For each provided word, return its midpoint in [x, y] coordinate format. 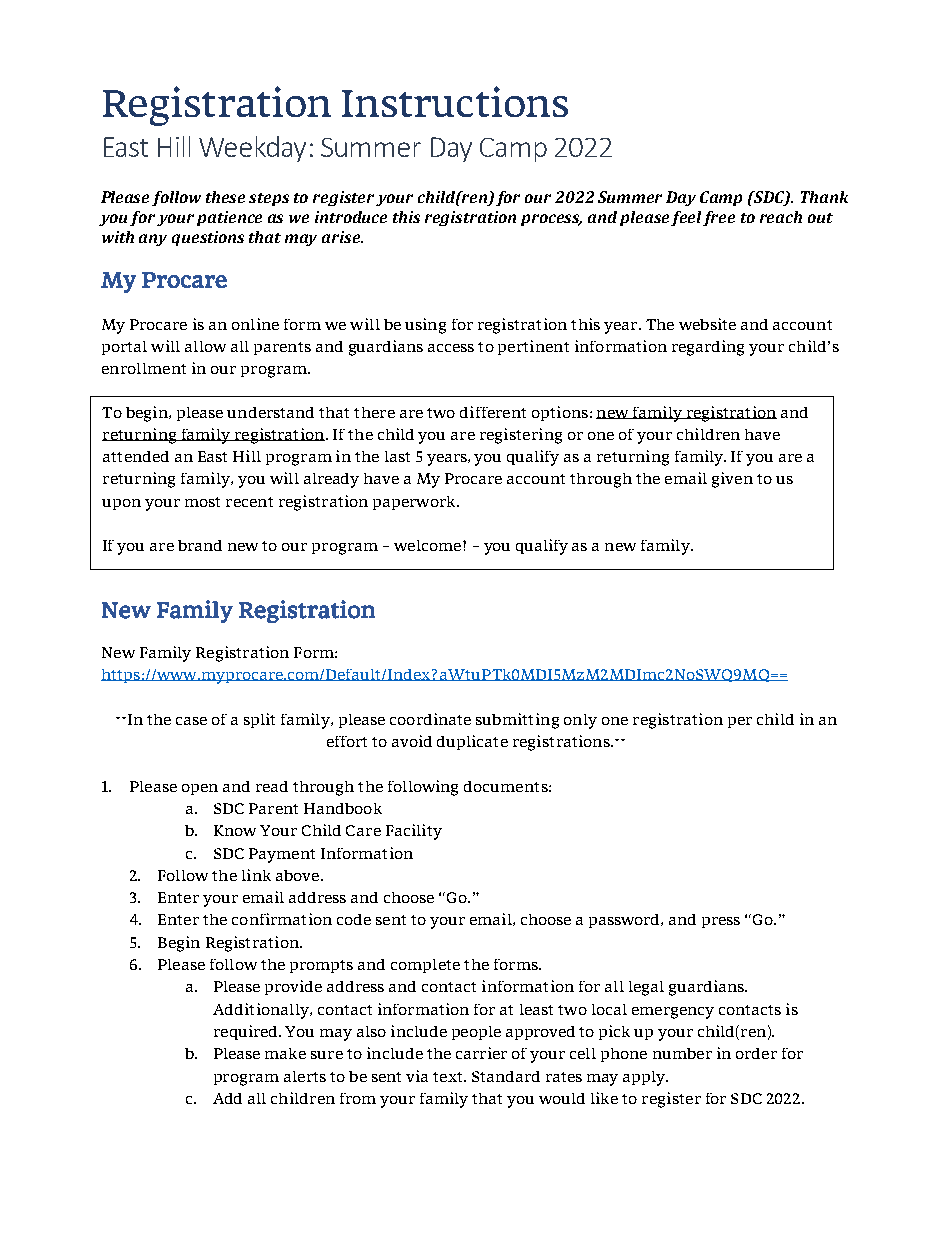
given [732, 480]
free [719, 218]
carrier [481, 1053]
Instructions [455, 101]
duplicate [472, 742]
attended [136, 456]
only [580, 721]
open [200, 789]
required [247, 1032]
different [493, 412]
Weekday [252, 149]
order [756, 1053]
